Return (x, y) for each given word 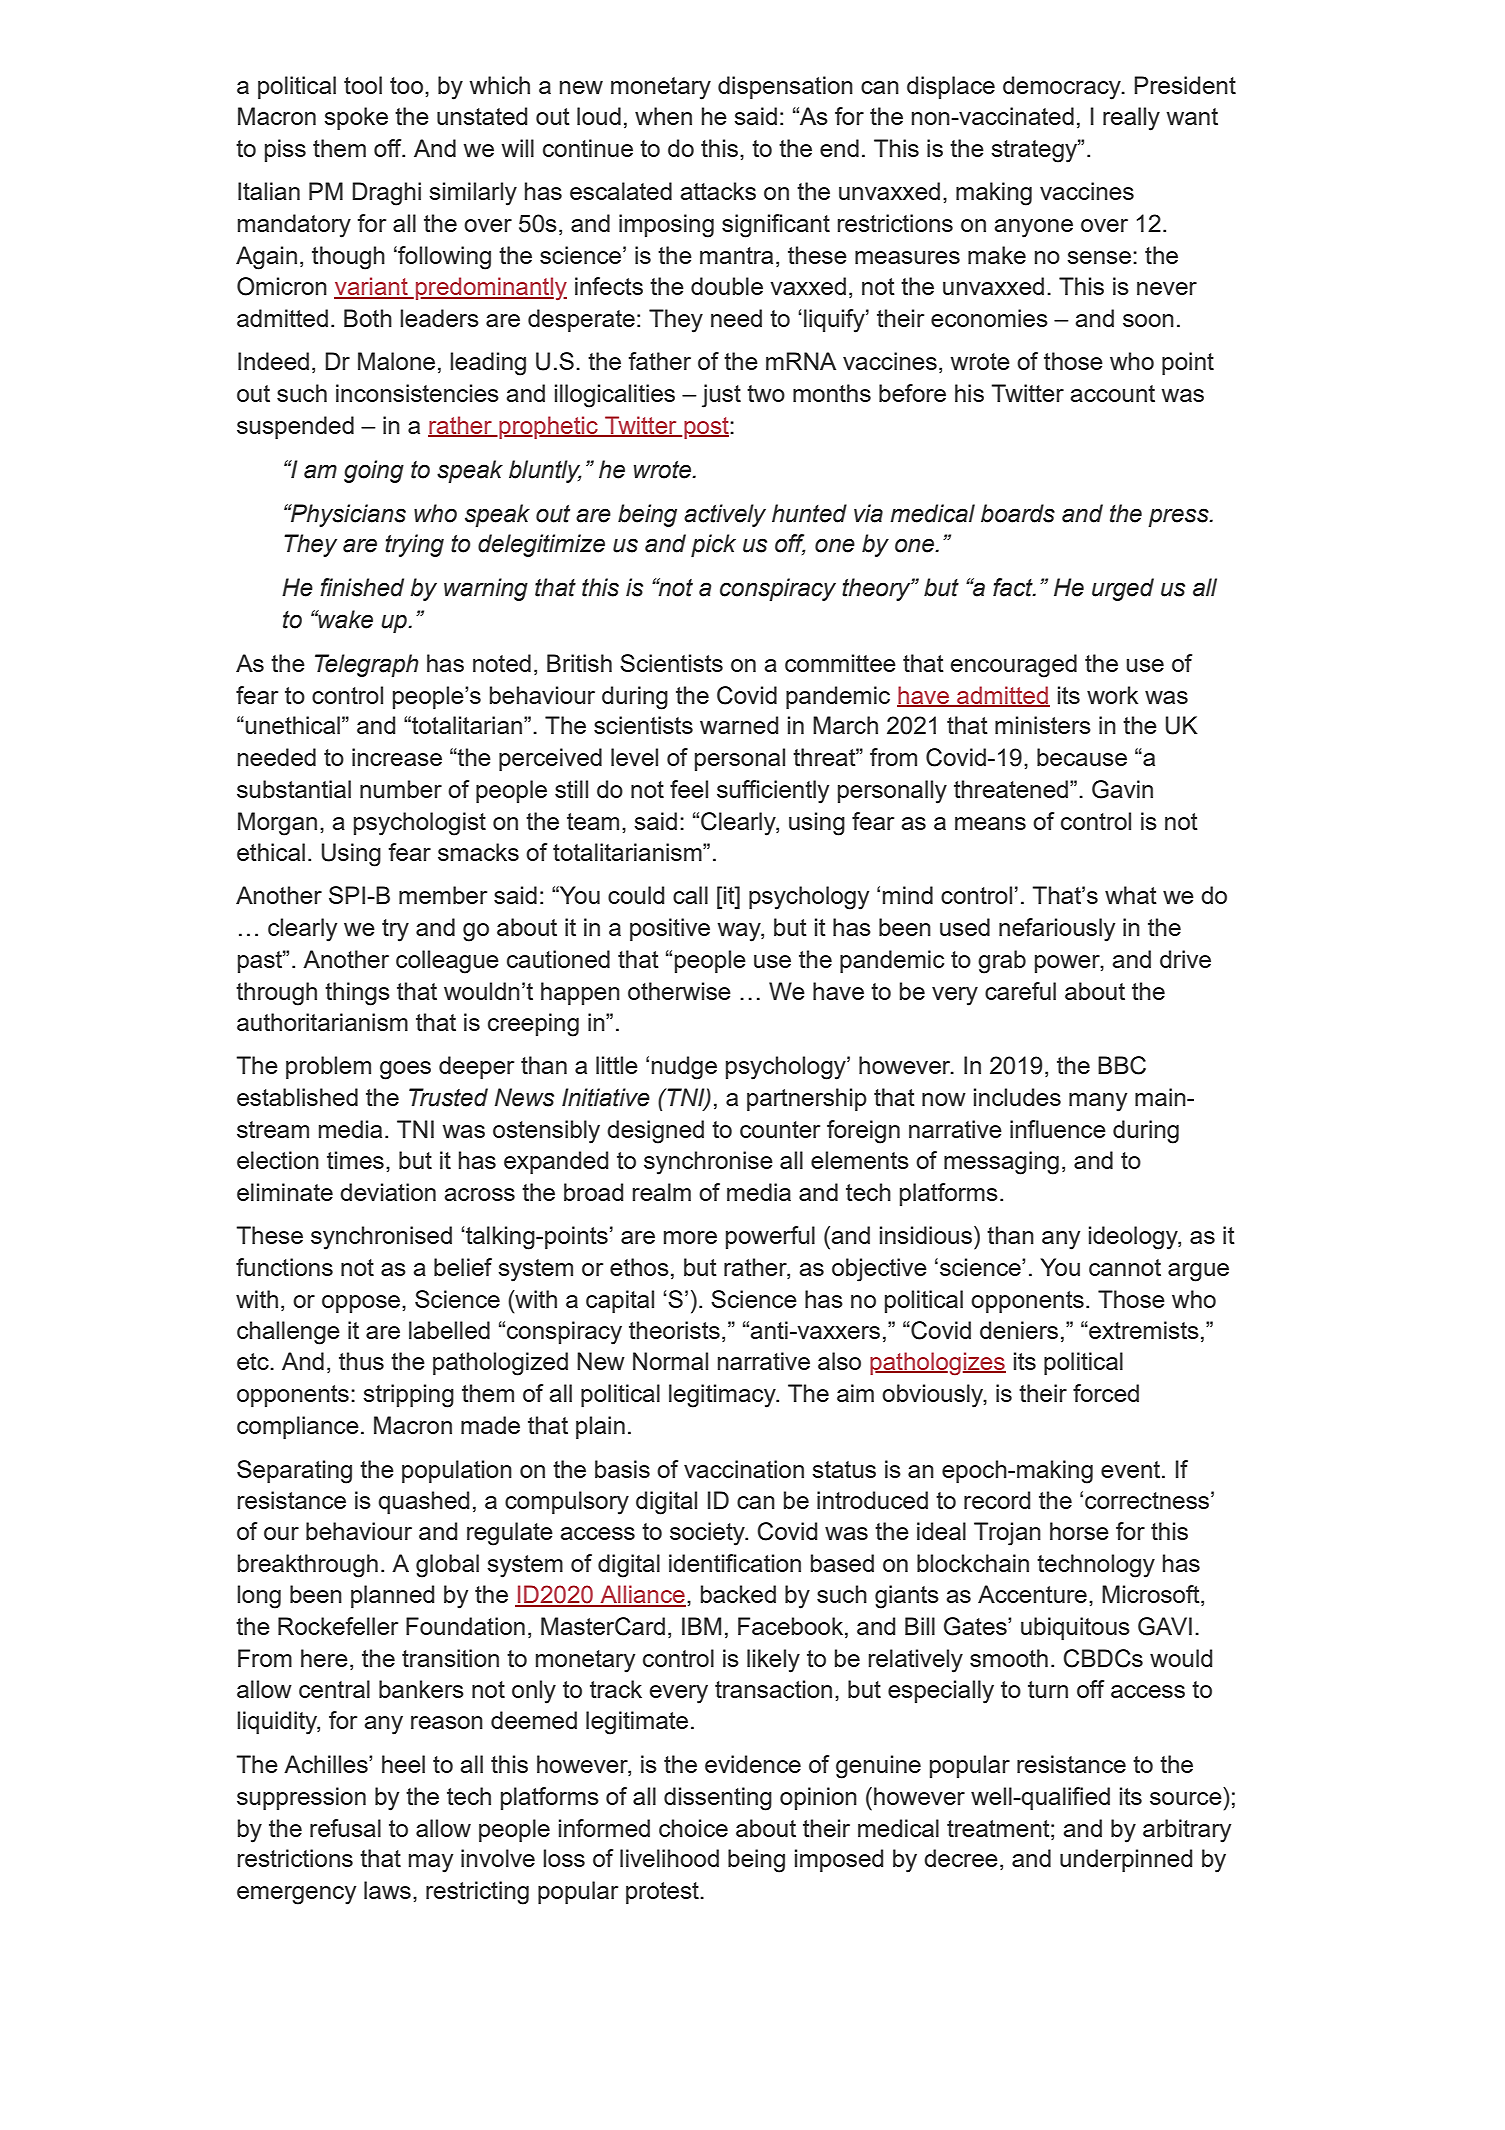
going (374, 471)
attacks (718, 191)
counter (780, 1129)
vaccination (744, 1469)
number (401, 789)
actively (725, 515)
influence (1058, 1129)
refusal (345, 1828)
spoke (356, 118)
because (1082, 757)
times (355, 1160)
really (1131, 119)
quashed (423, 1502)
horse (1079, 1531)
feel (689, 789)
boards (1018, 513)
